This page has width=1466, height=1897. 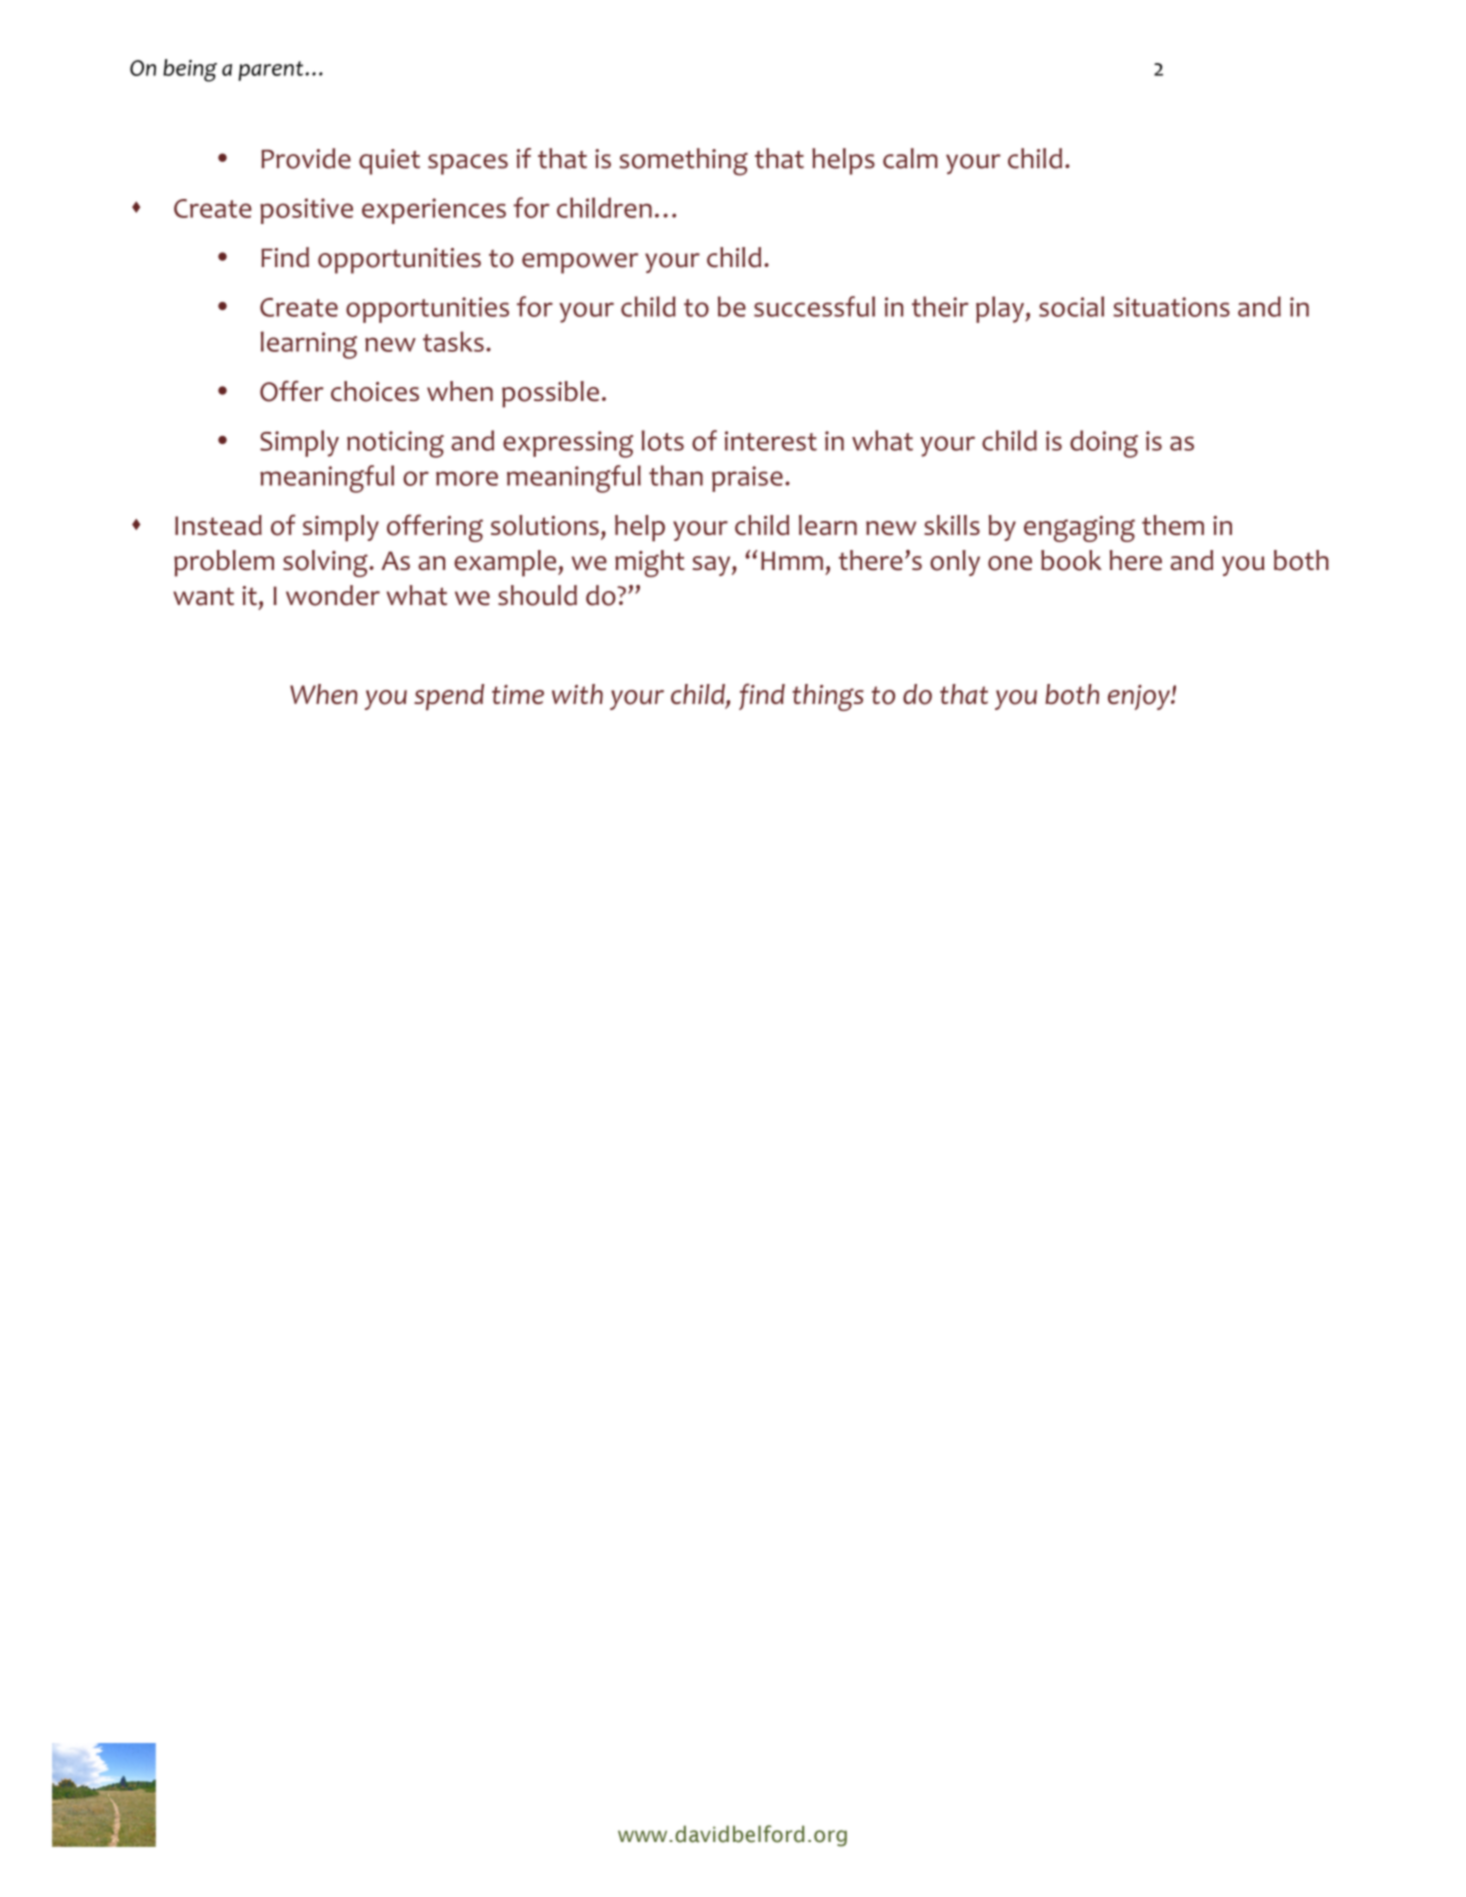 I want to click on doing, so click(x=1104, y=444).
